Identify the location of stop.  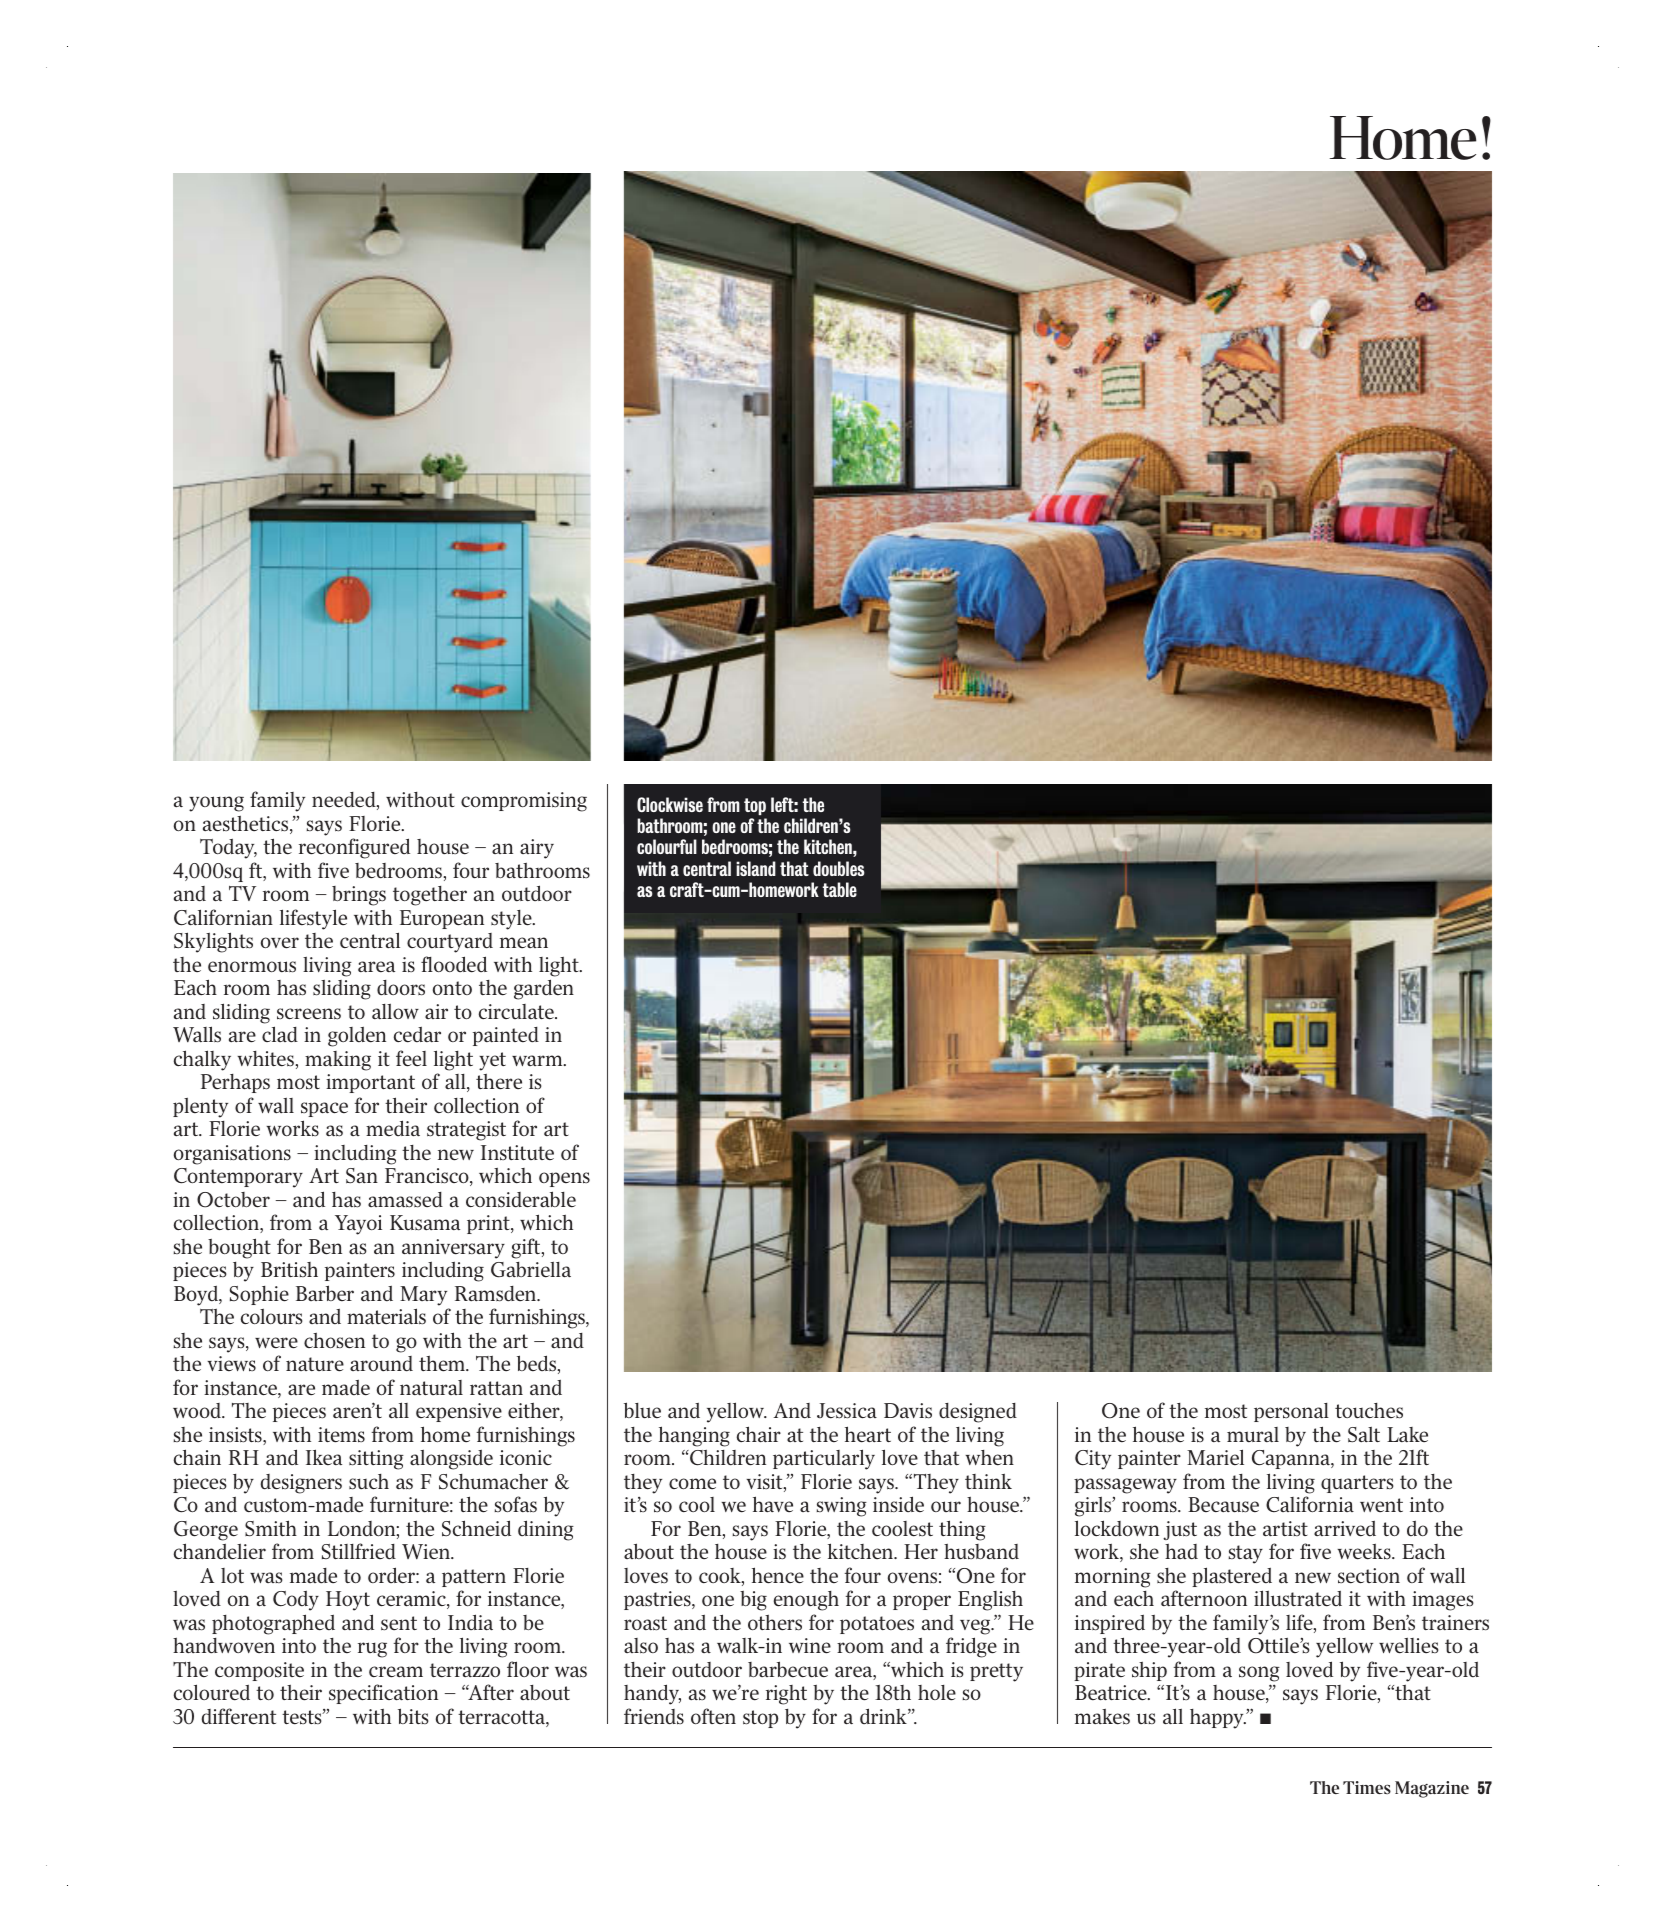
(760, 1719).
